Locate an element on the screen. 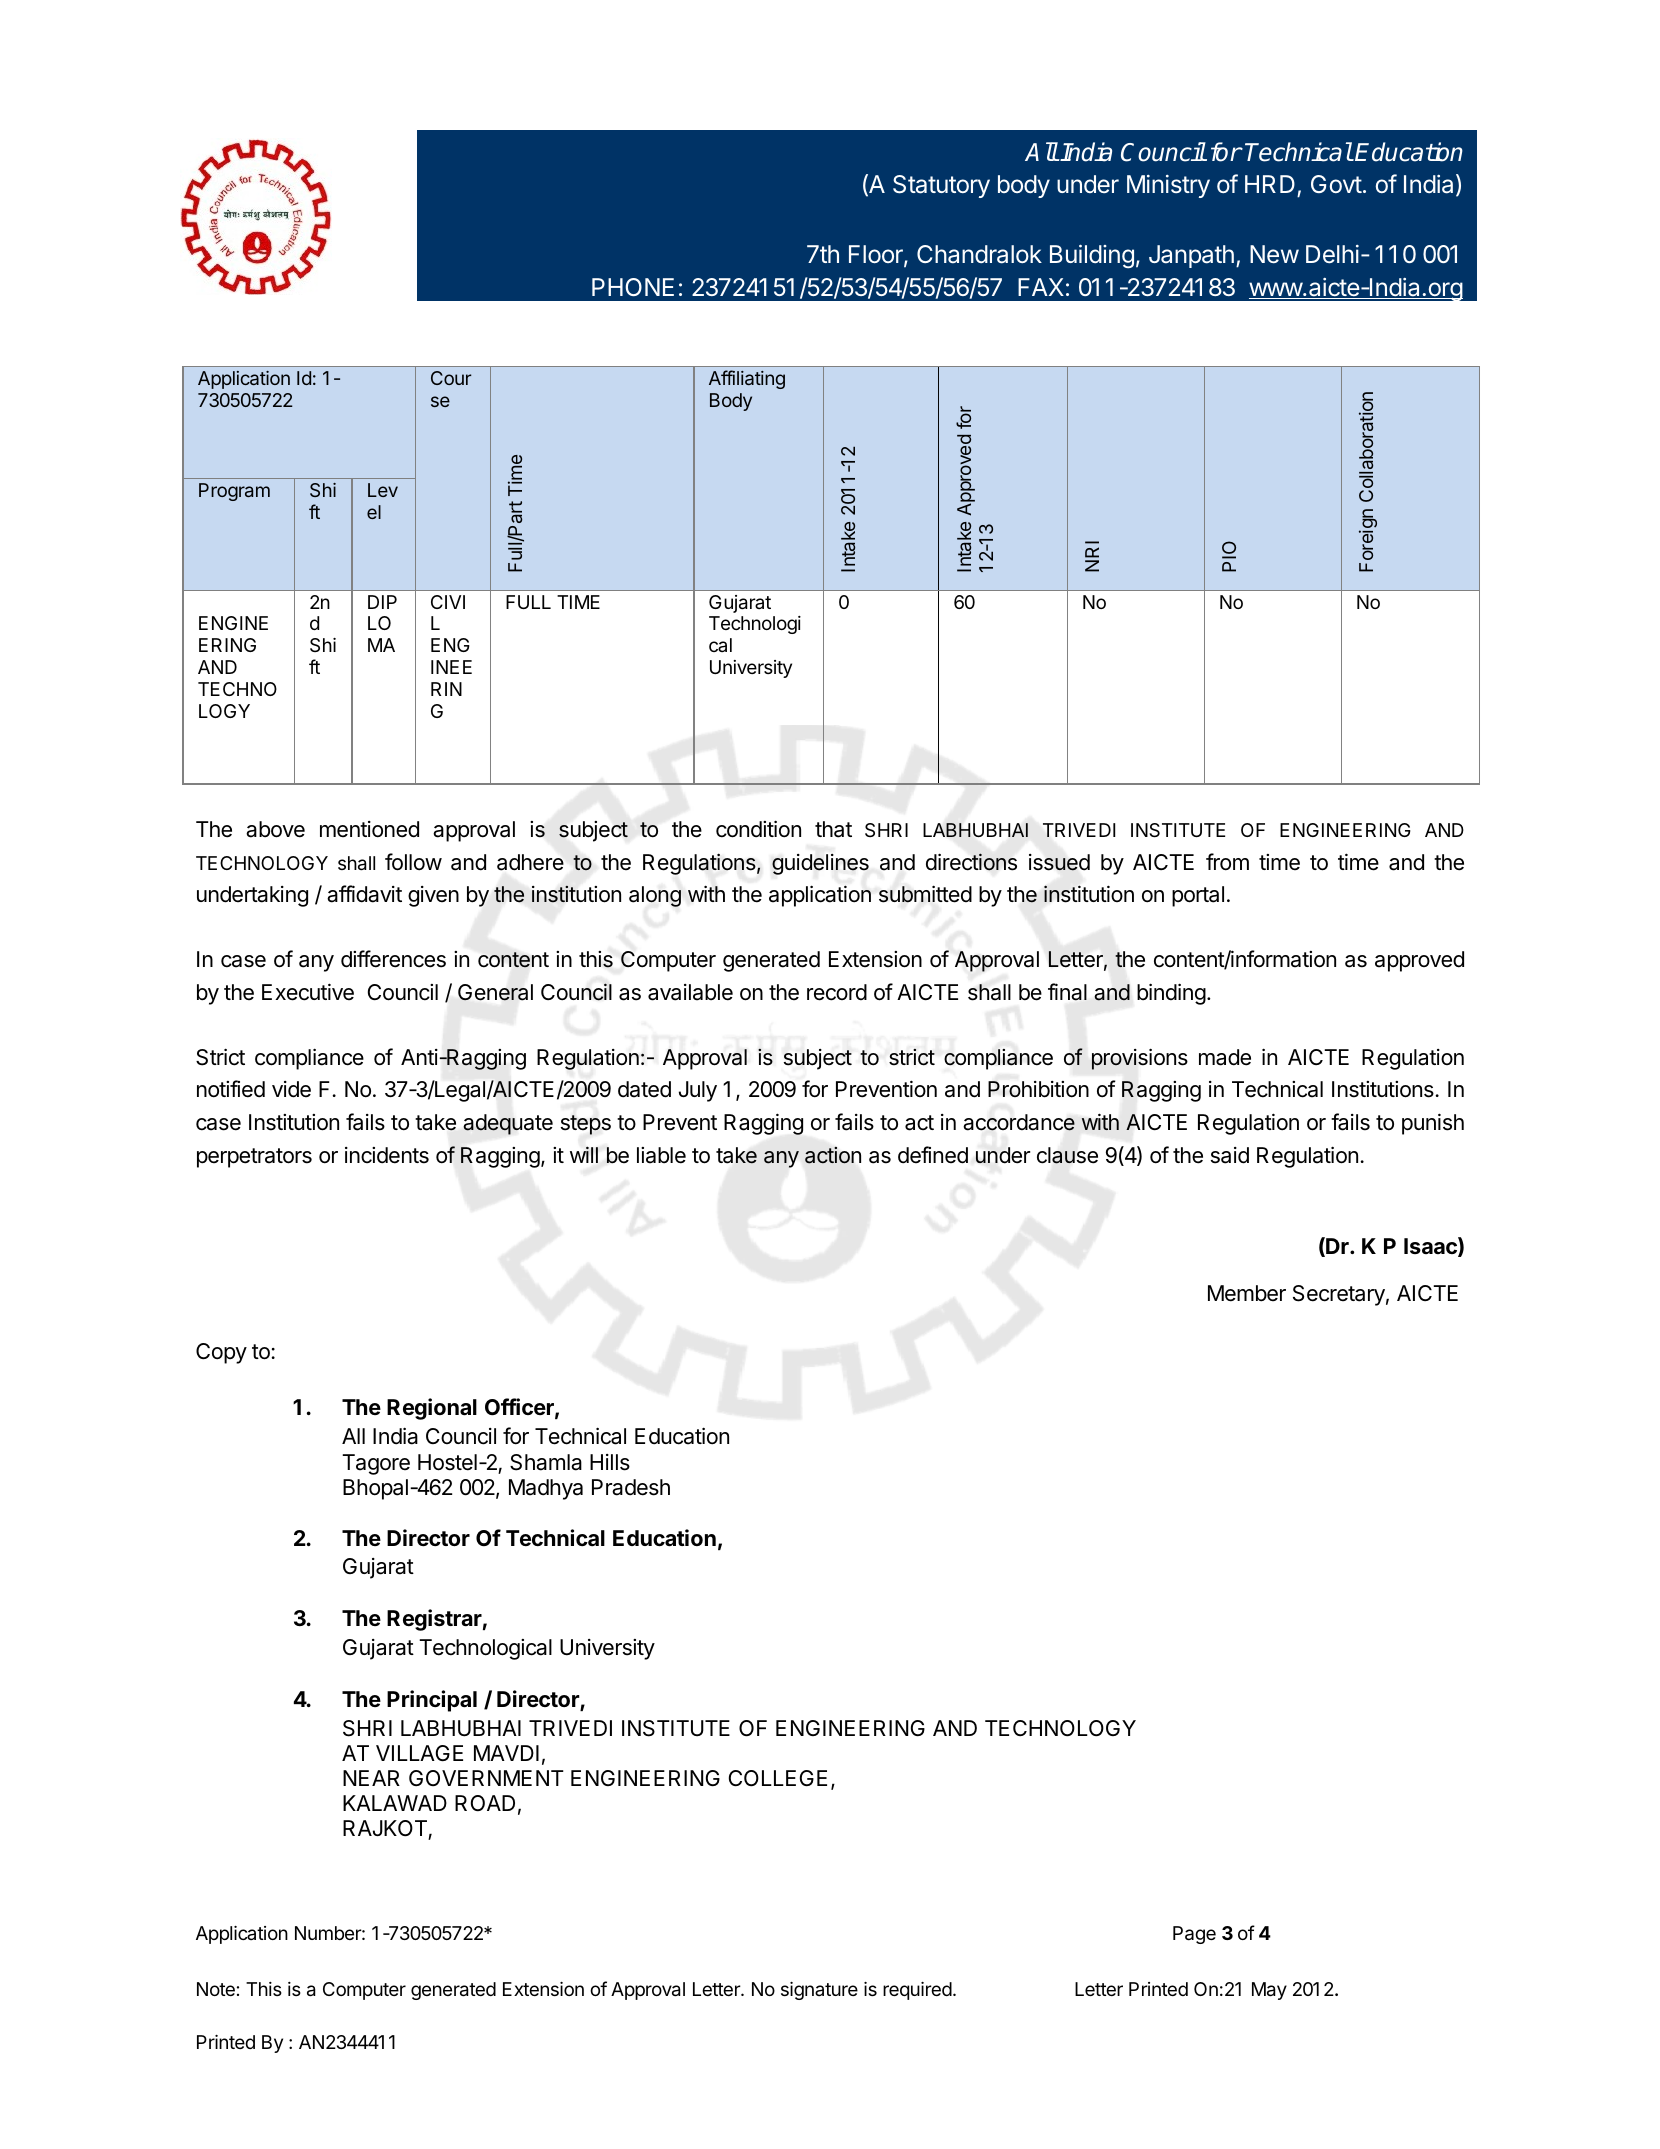 The image size is (1660, 2149). action is located at coordinates (833, 1155).
